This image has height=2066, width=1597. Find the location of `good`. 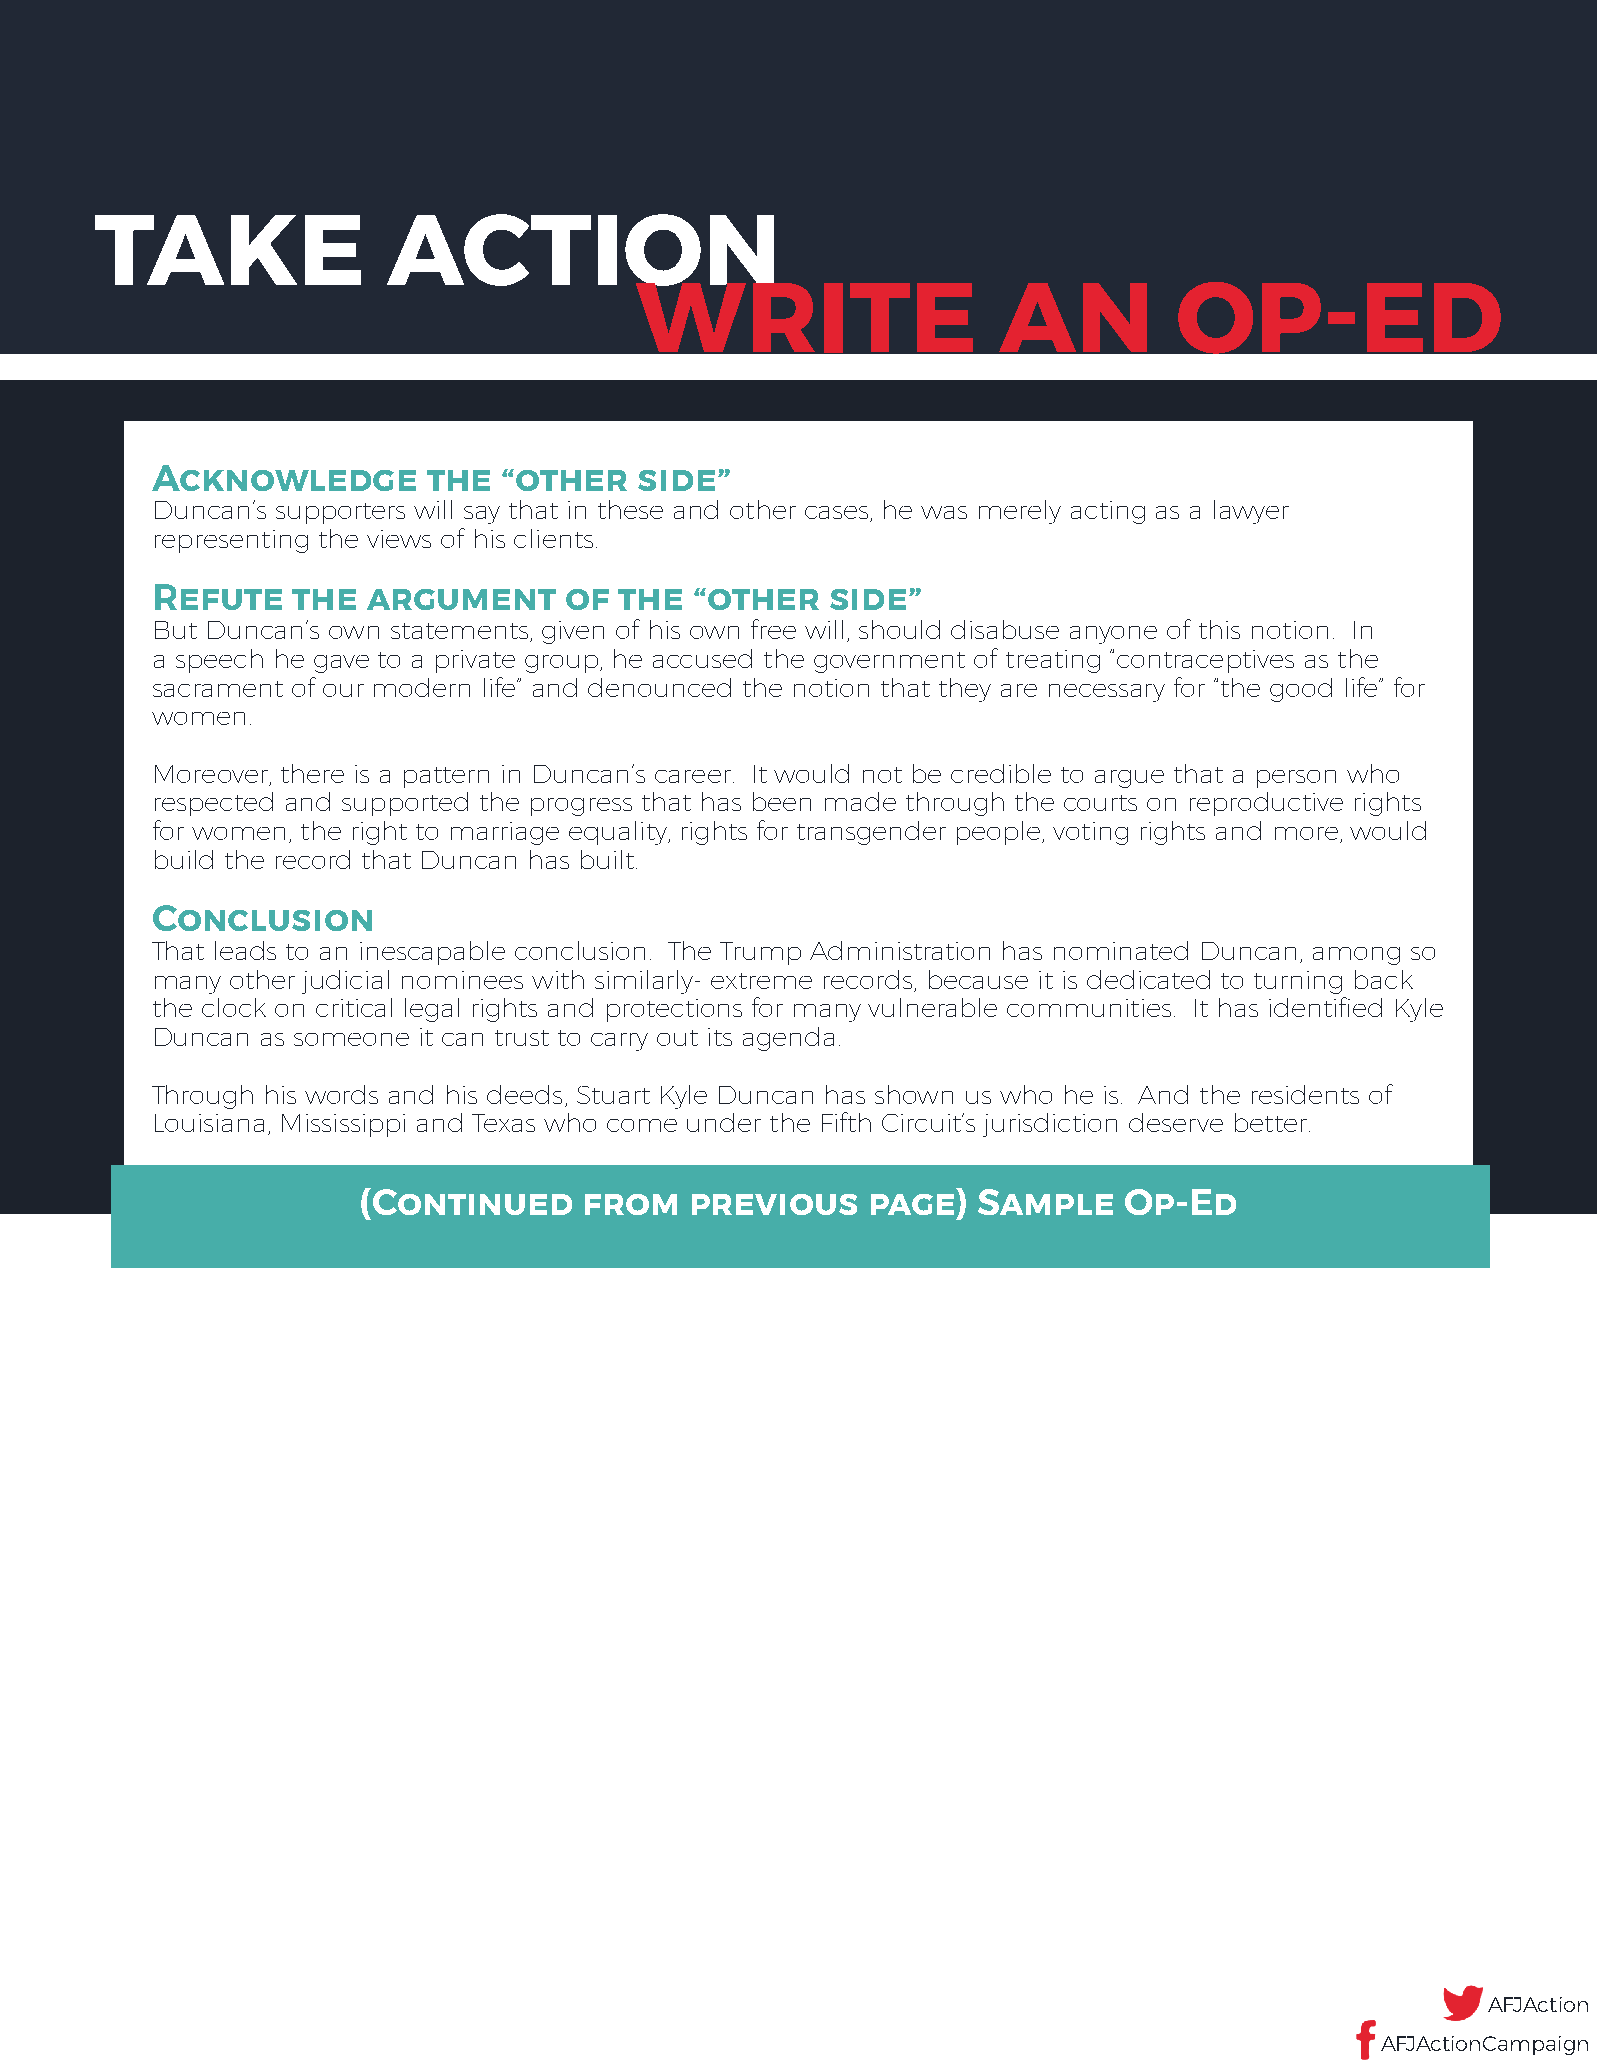

good is located at coordinates (1301, 690).
